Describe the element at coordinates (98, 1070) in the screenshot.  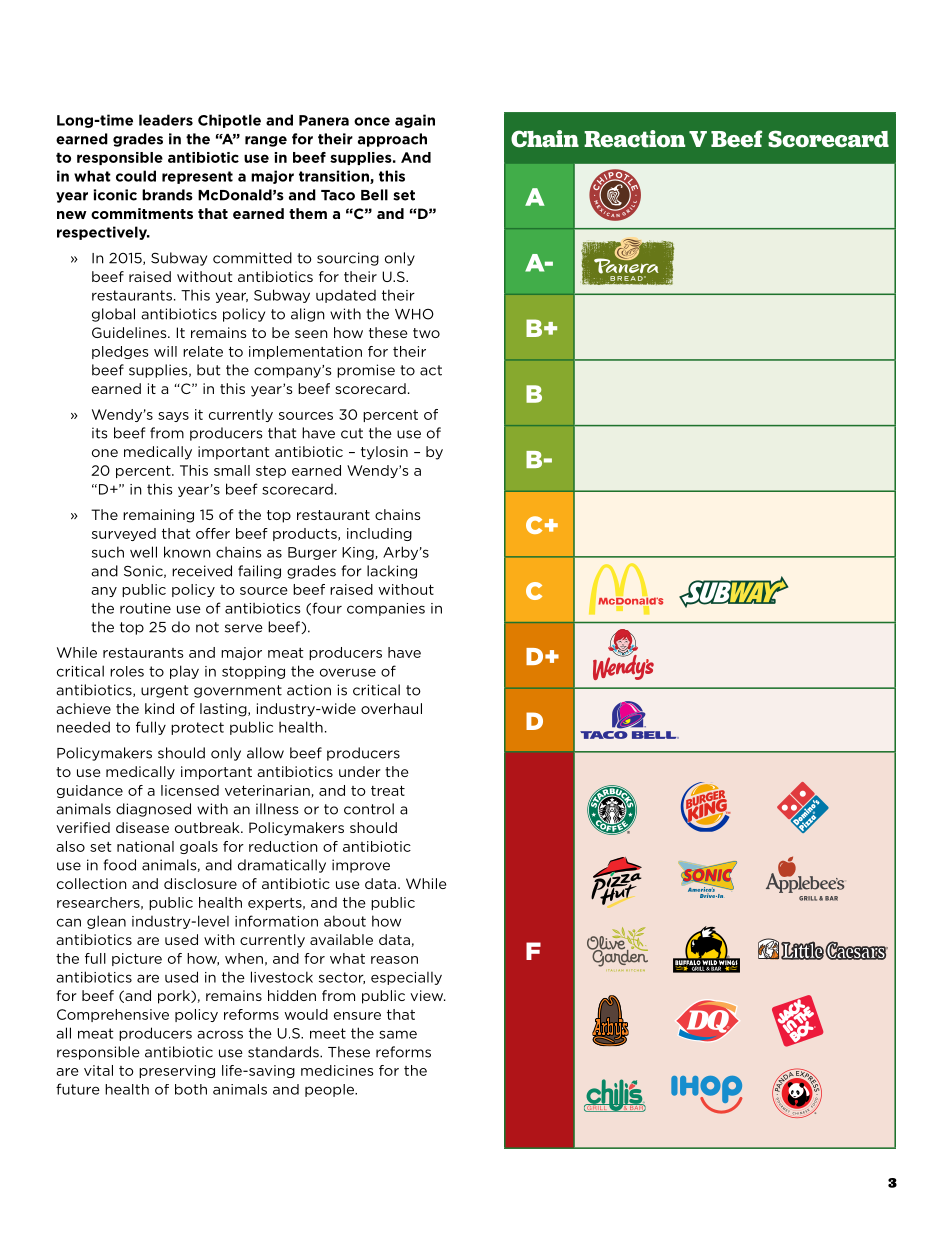
I see `vital` at that location.
